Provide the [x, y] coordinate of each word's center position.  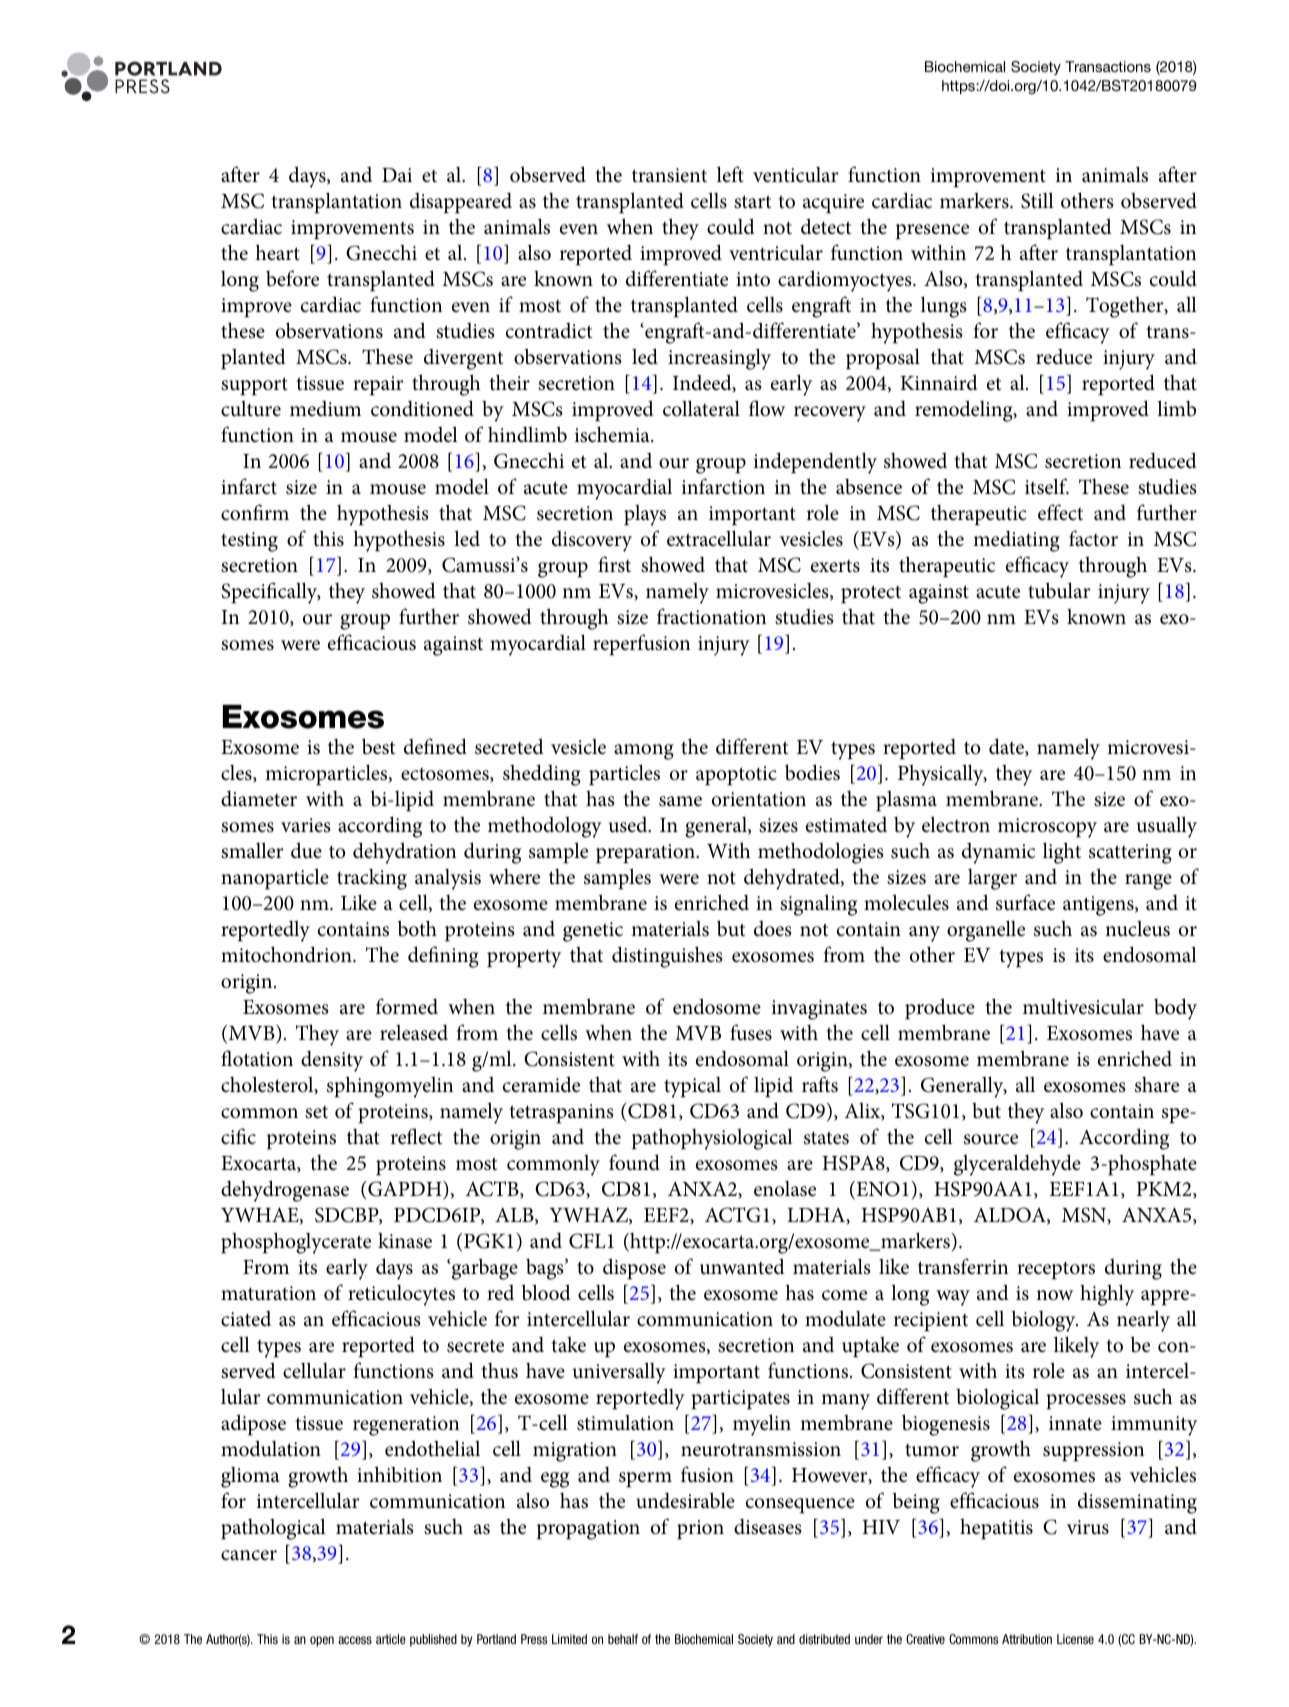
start [752, 202]
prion [700, 1530]
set [316, 1112]
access [355, 1640]
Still [1037, 200]
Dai [397, 175]
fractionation [711, 616]
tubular [1059, 590]
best [378, 746]
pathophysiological [712, 1139]
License [1075, 1639]
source [991, 1139]
